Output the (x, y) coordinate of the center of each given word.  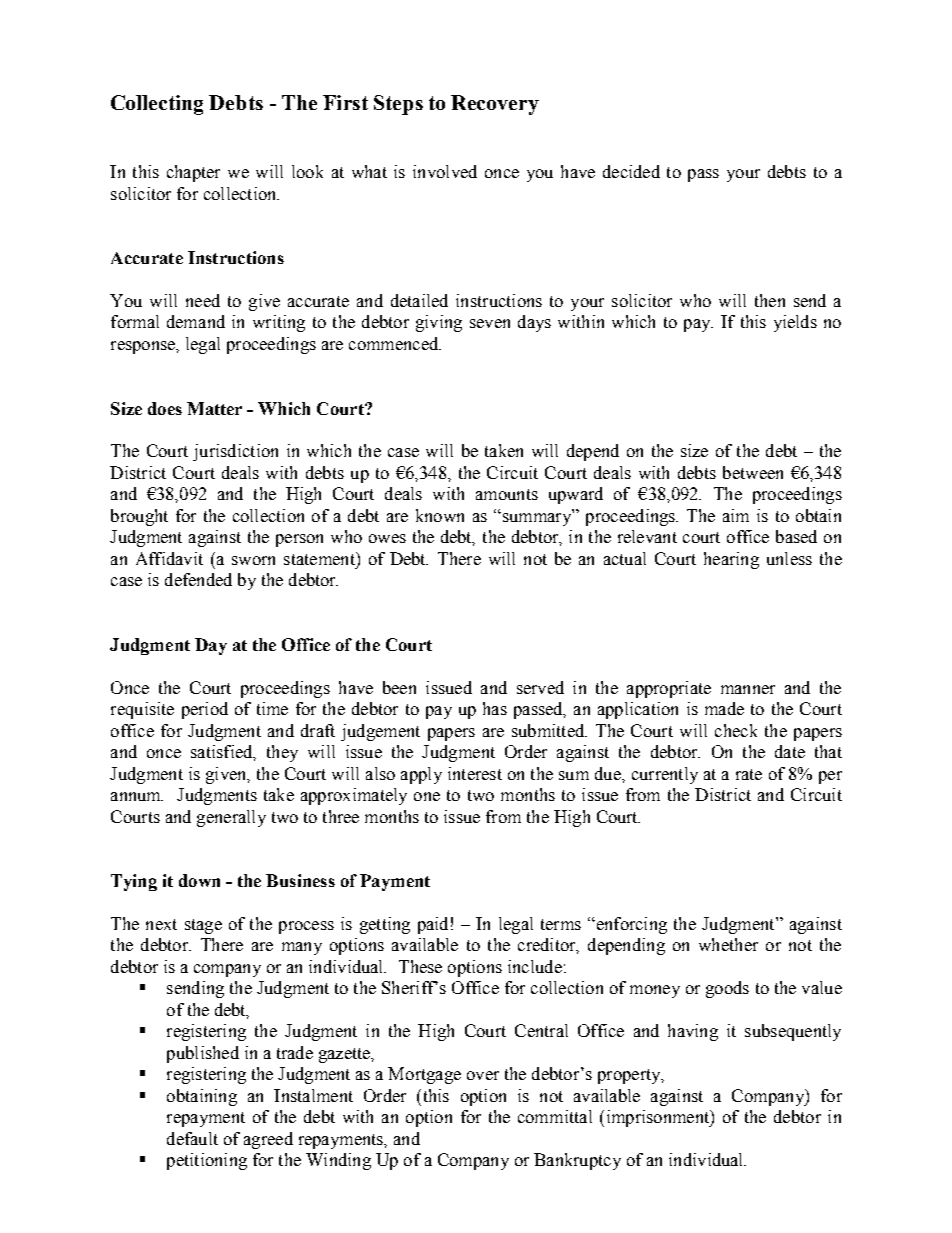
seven (490, 323)
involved (445, 171)
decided (631, 171)
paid (433, 925)
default (192, 1138)
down (199, 880)
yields (795, 323)
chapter (193, 173)
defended (198, 579)
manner (748, 689)
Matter (214, 408)
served (540, 687)
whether (728, 944)
